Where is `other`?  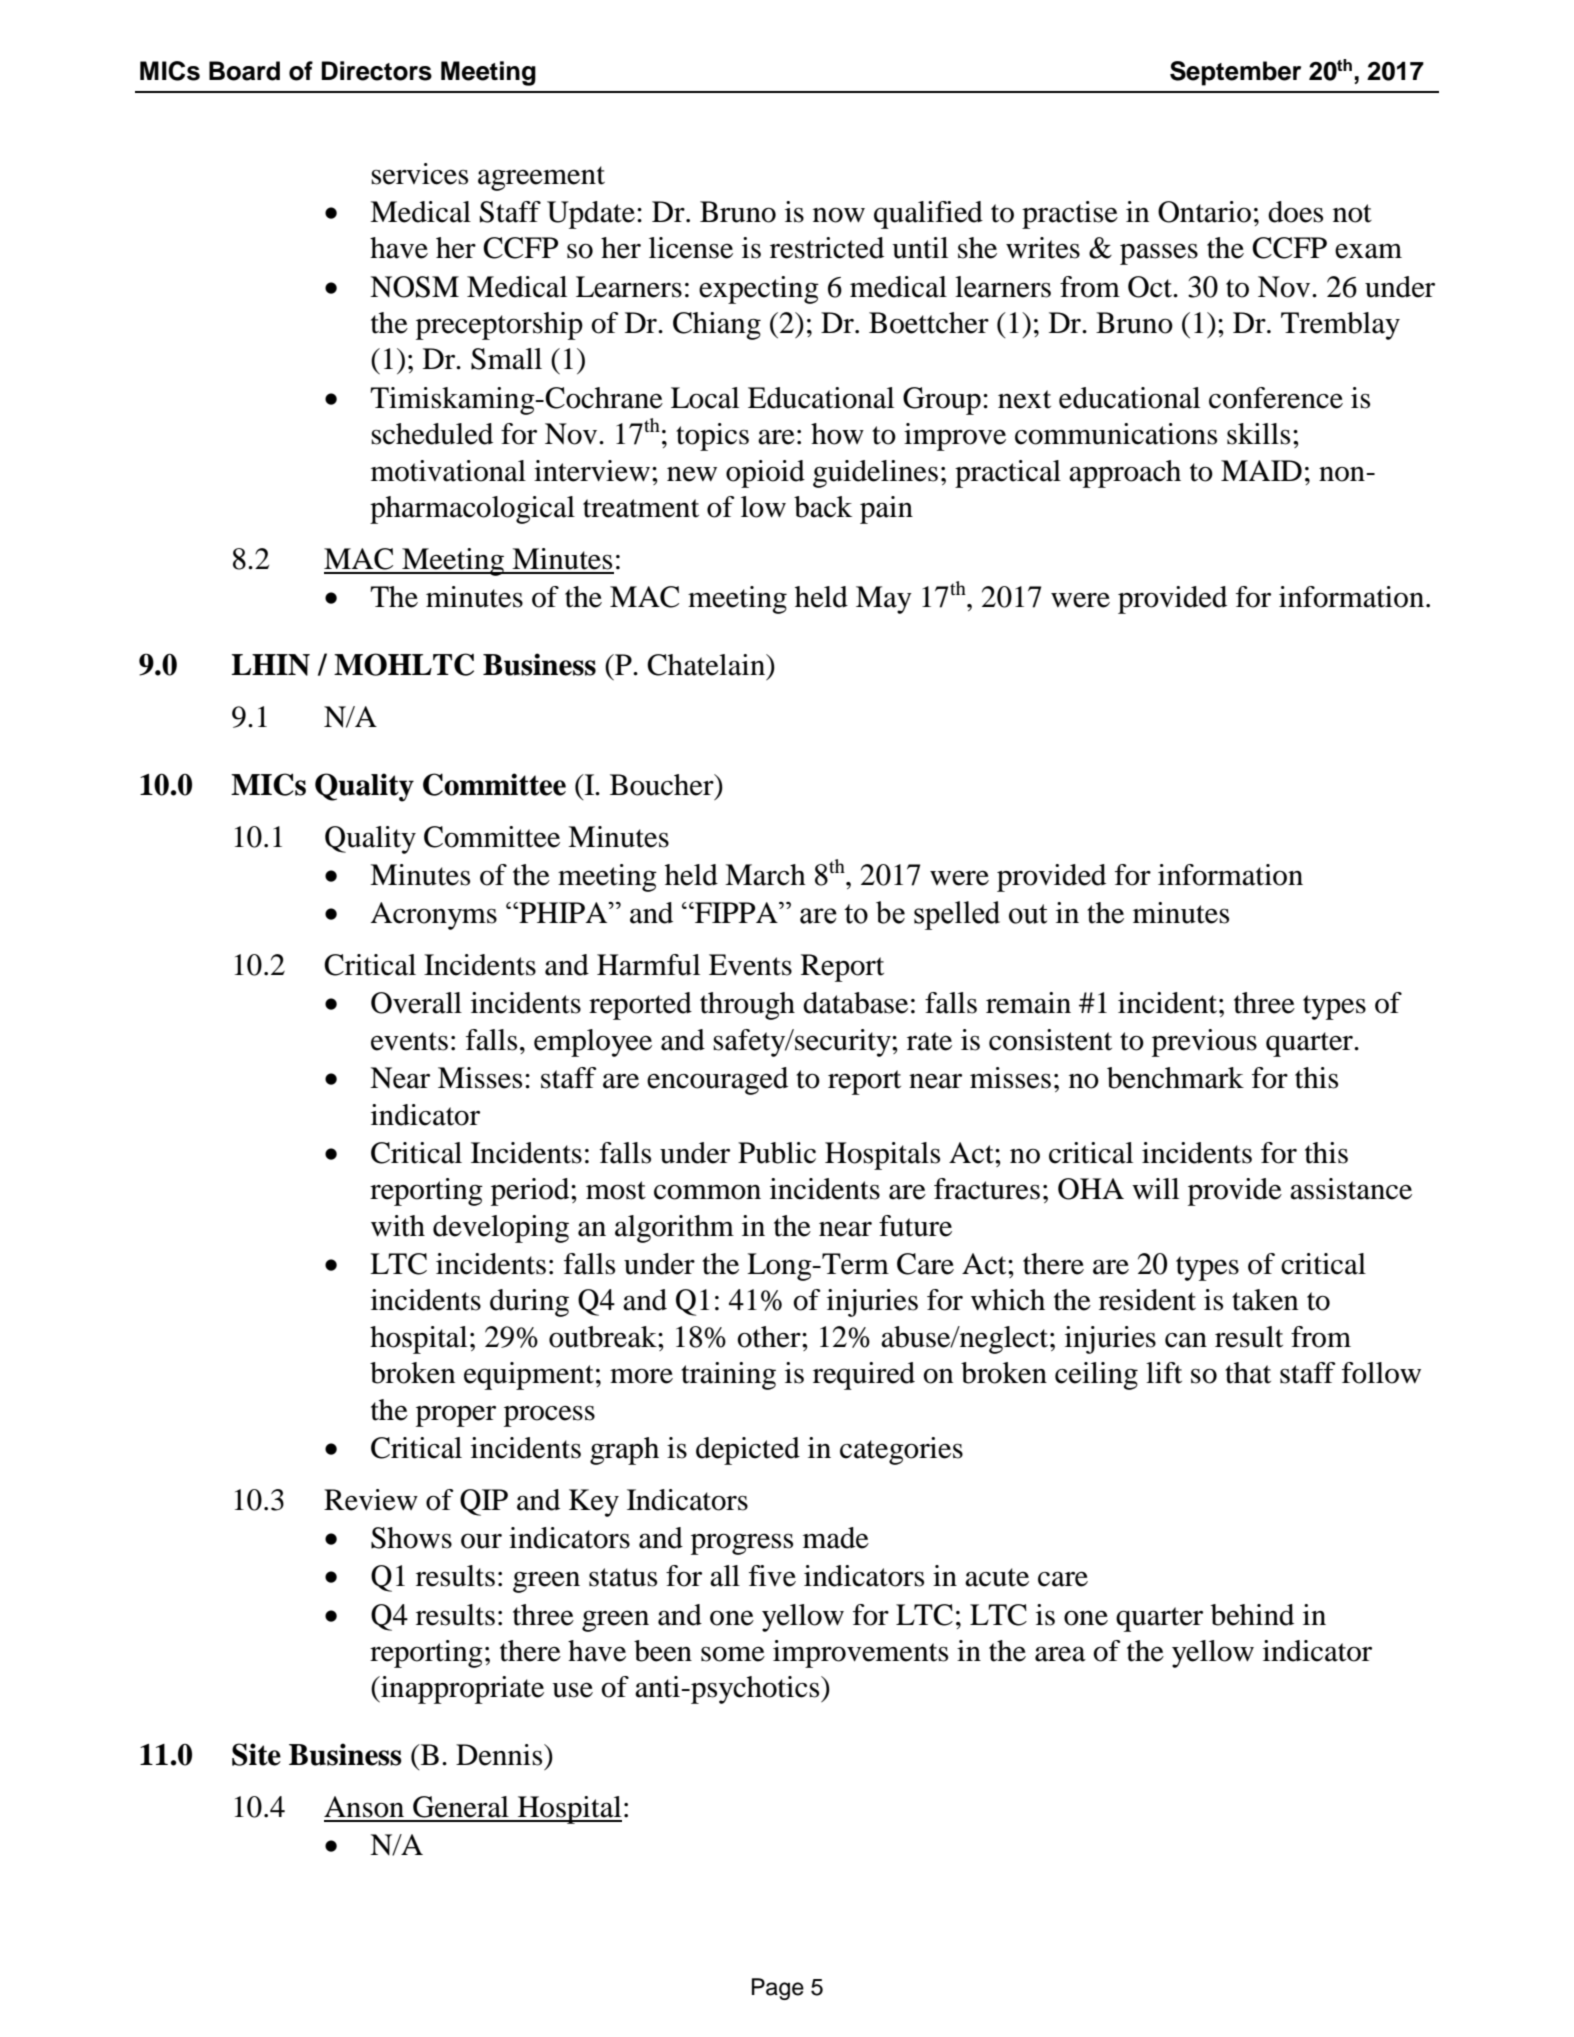 other is located at coordinates (770, 1337).
